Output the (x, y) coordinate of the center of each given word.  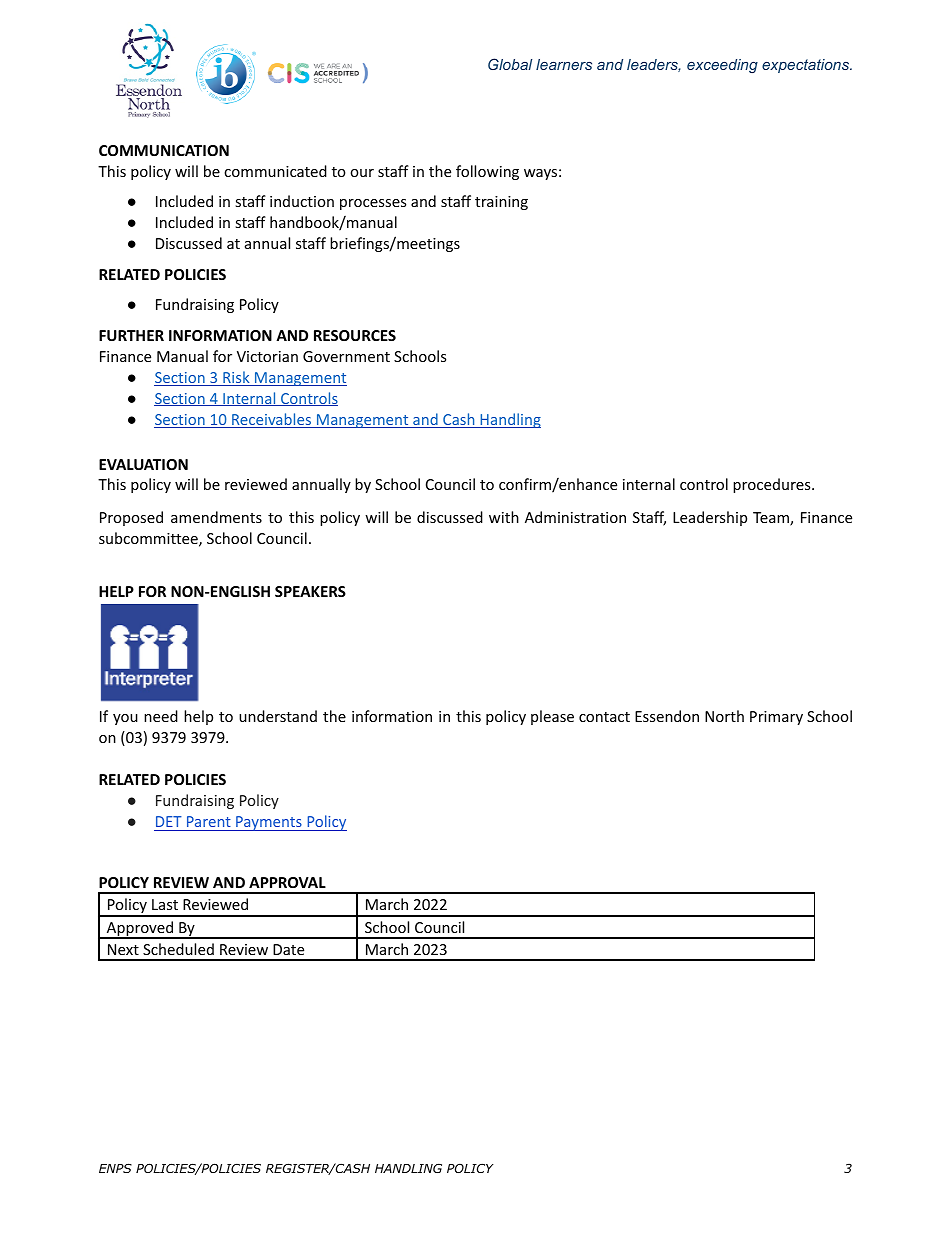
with (504, 517)
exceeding (722, 66)
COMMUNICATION (164, 150)
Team (772, 519)
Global (510, 64)
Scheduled (178, 949)
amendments (216, 517)
